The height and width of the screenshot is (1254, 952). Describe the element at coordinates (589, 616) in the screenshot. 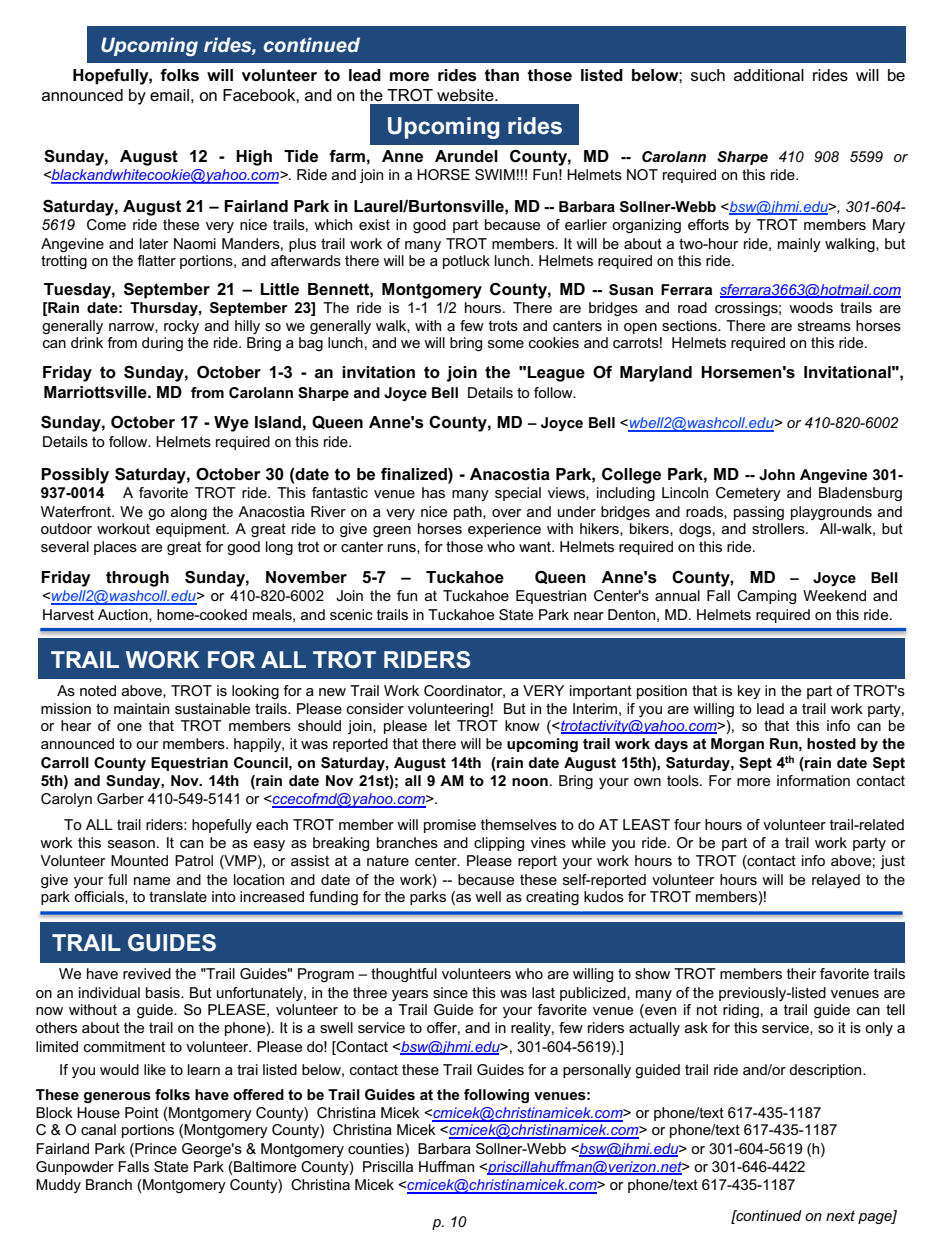

I see `near` at that location.
